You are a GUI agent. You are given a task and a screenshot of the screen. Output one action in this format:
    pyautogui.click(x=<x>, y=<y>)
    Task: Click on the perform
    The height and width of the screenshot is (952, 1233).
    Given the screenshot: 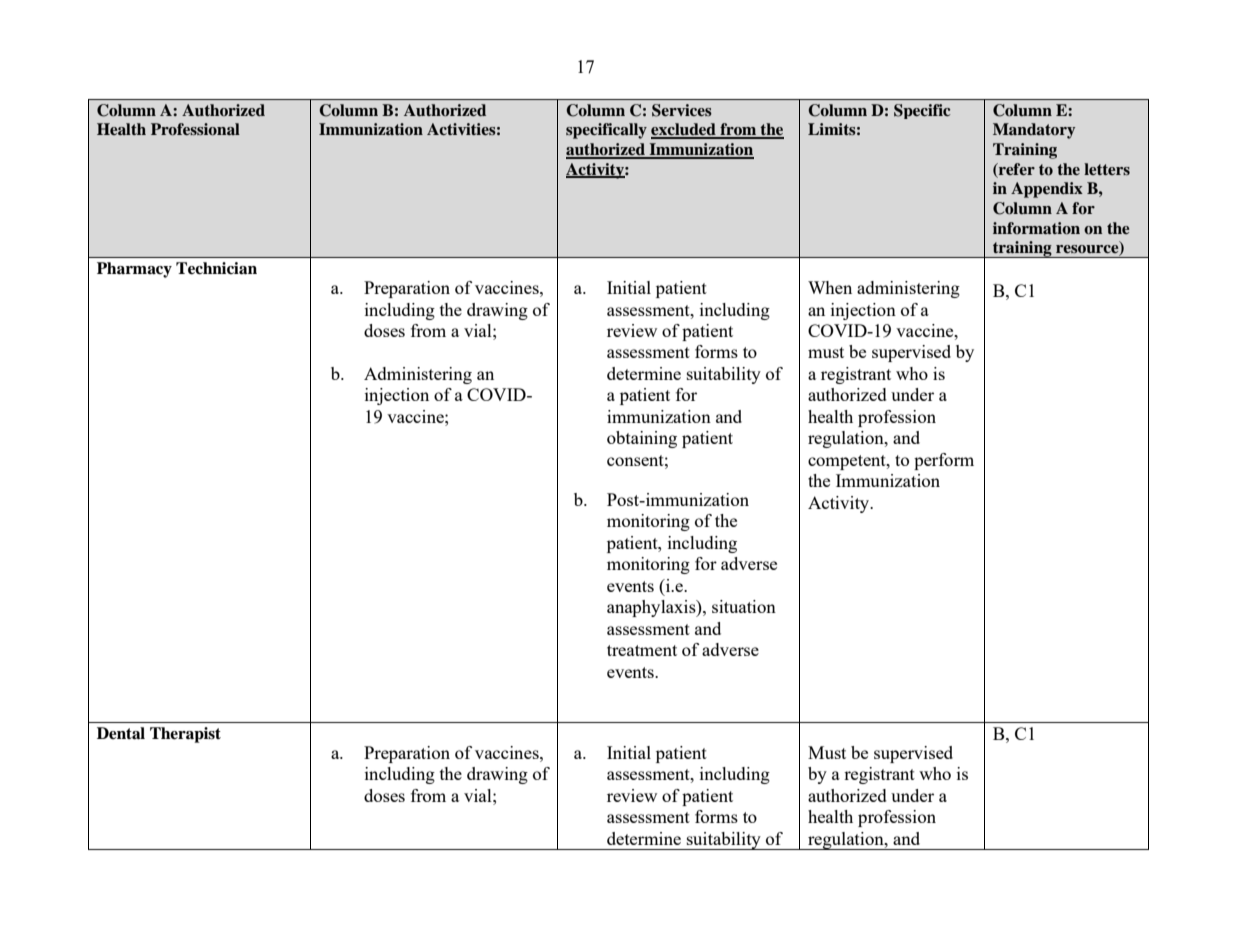 What is the action you would take?
    pyautogui.click(x=944, y=461)
